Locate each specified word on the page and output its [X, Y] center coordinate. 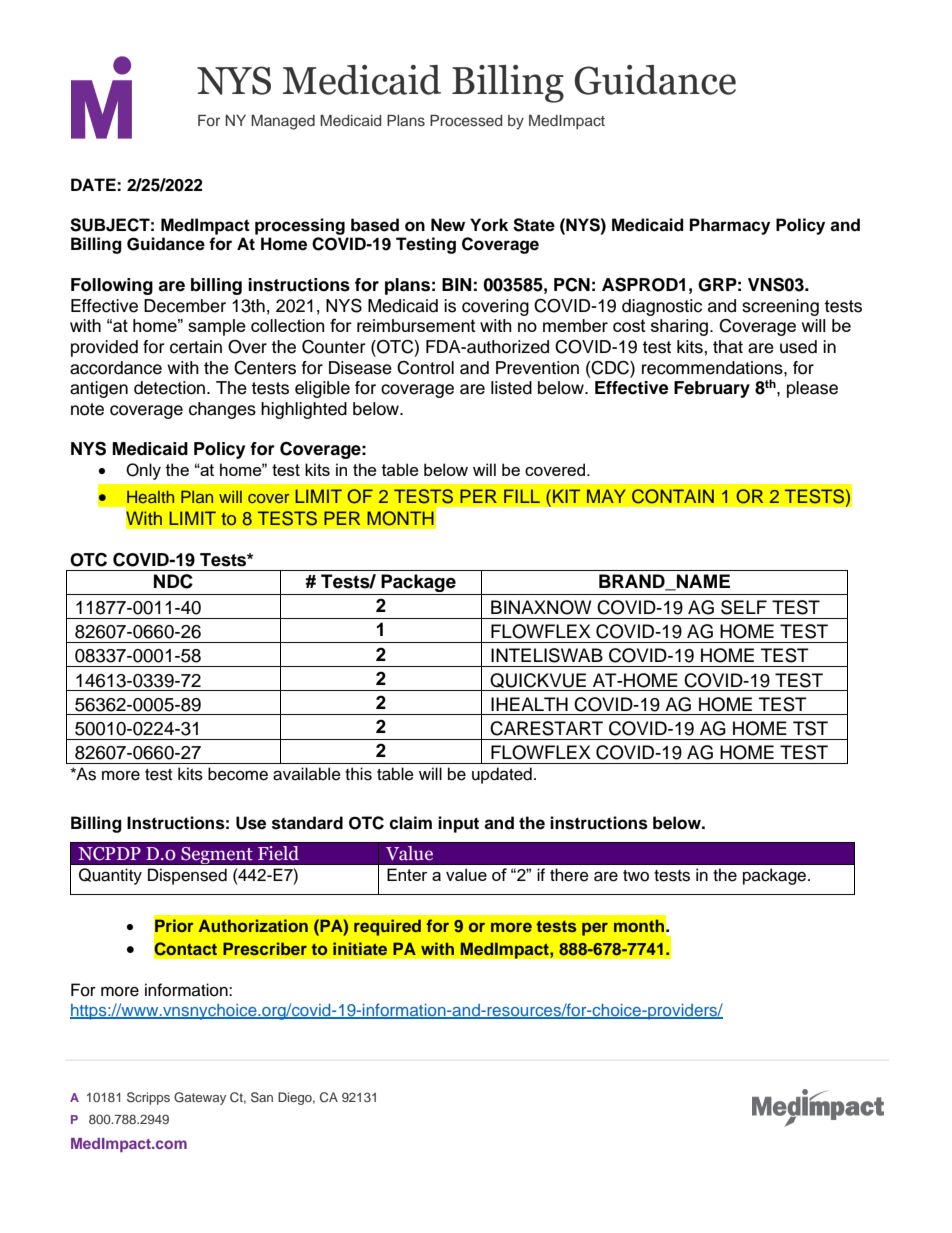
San [262, 1097]
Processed [466, 120]
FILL [522, 496]
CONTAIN [673, 496]
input [458, 824]
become [238, 774]
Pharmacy [730, 226]
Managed [283, 122]
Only [143, 471]
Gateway [200, 1098]
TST [810, 728]
